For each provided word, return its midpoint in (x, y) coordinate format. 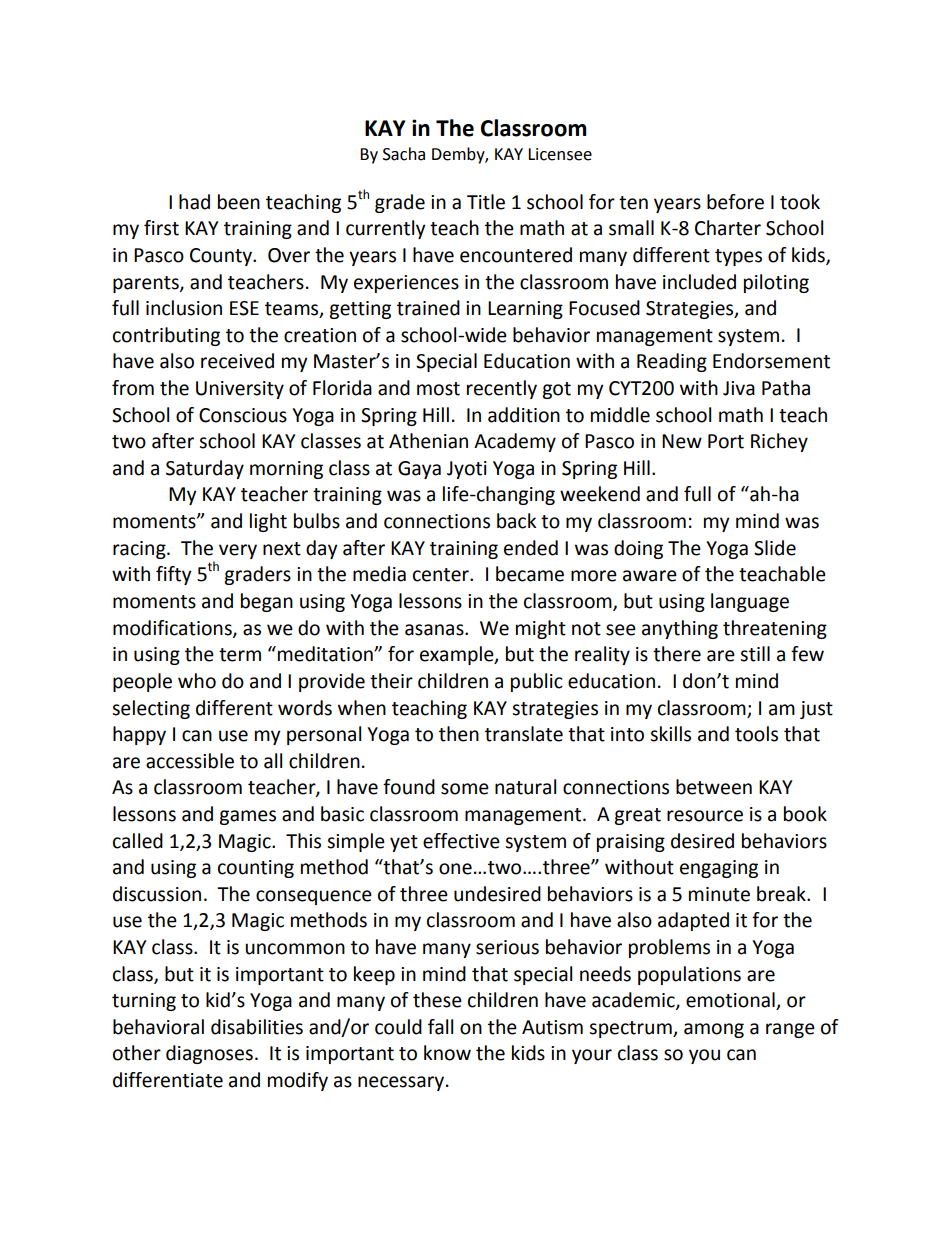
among (714, 1030)
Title (486, 202)
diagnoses (209, 1054)
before (735, 202)
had (194, 202)
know (447, 1053)
